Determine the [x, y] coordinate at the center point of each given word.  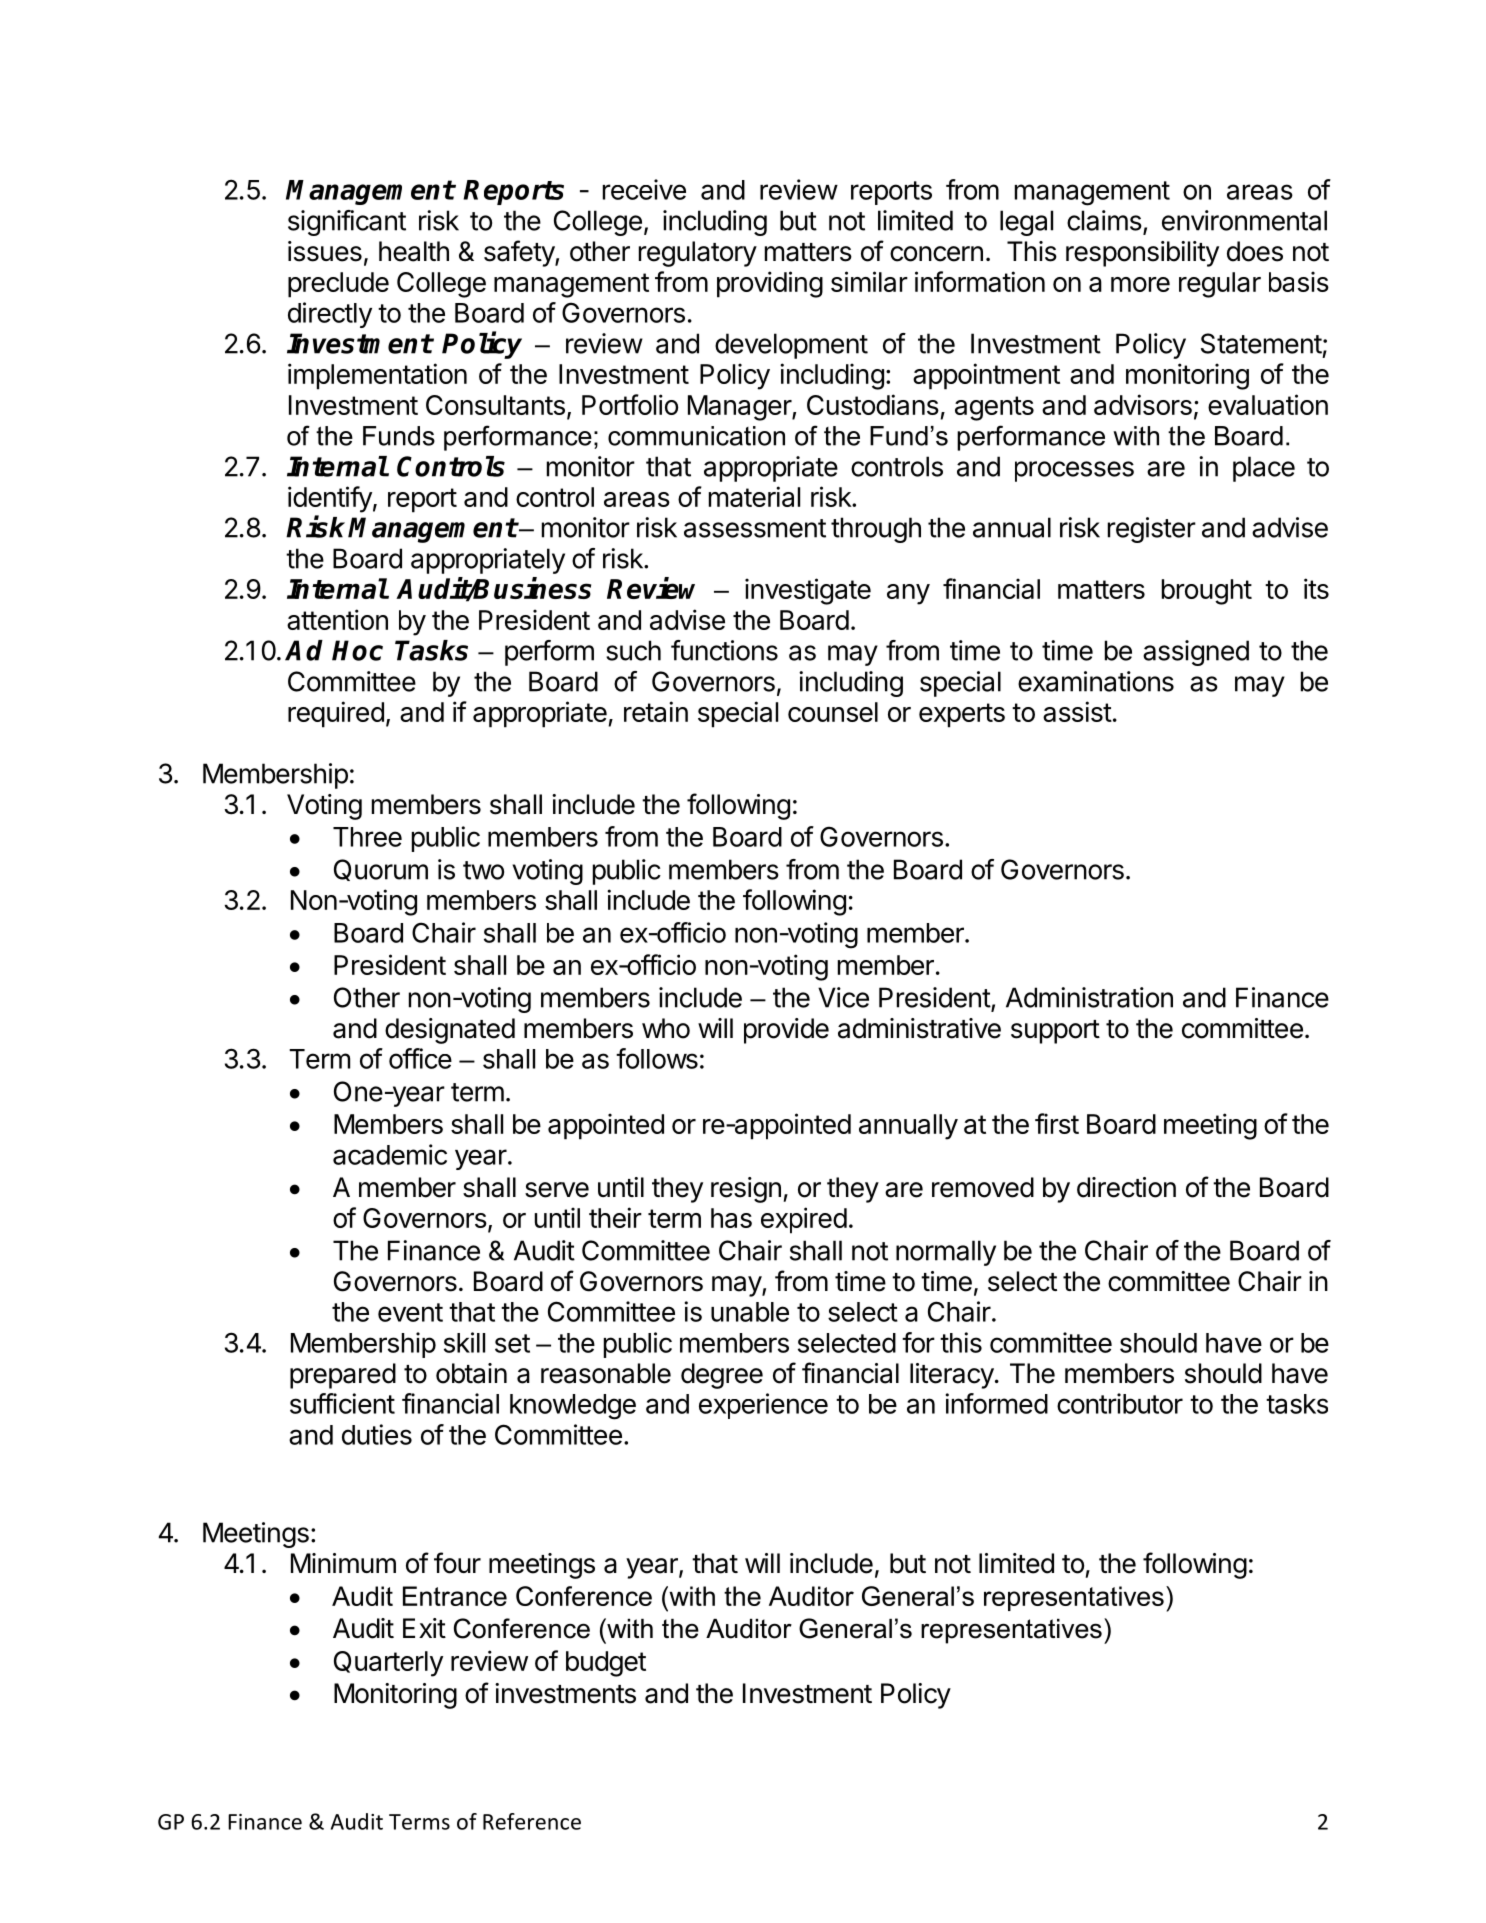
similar [869, 281]
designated [450, 1031]
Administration [1089, 997]
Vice [843, 997]
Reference [532, 1821]
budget [606, 1664]
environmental [1244, 220]
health [414, 251]
